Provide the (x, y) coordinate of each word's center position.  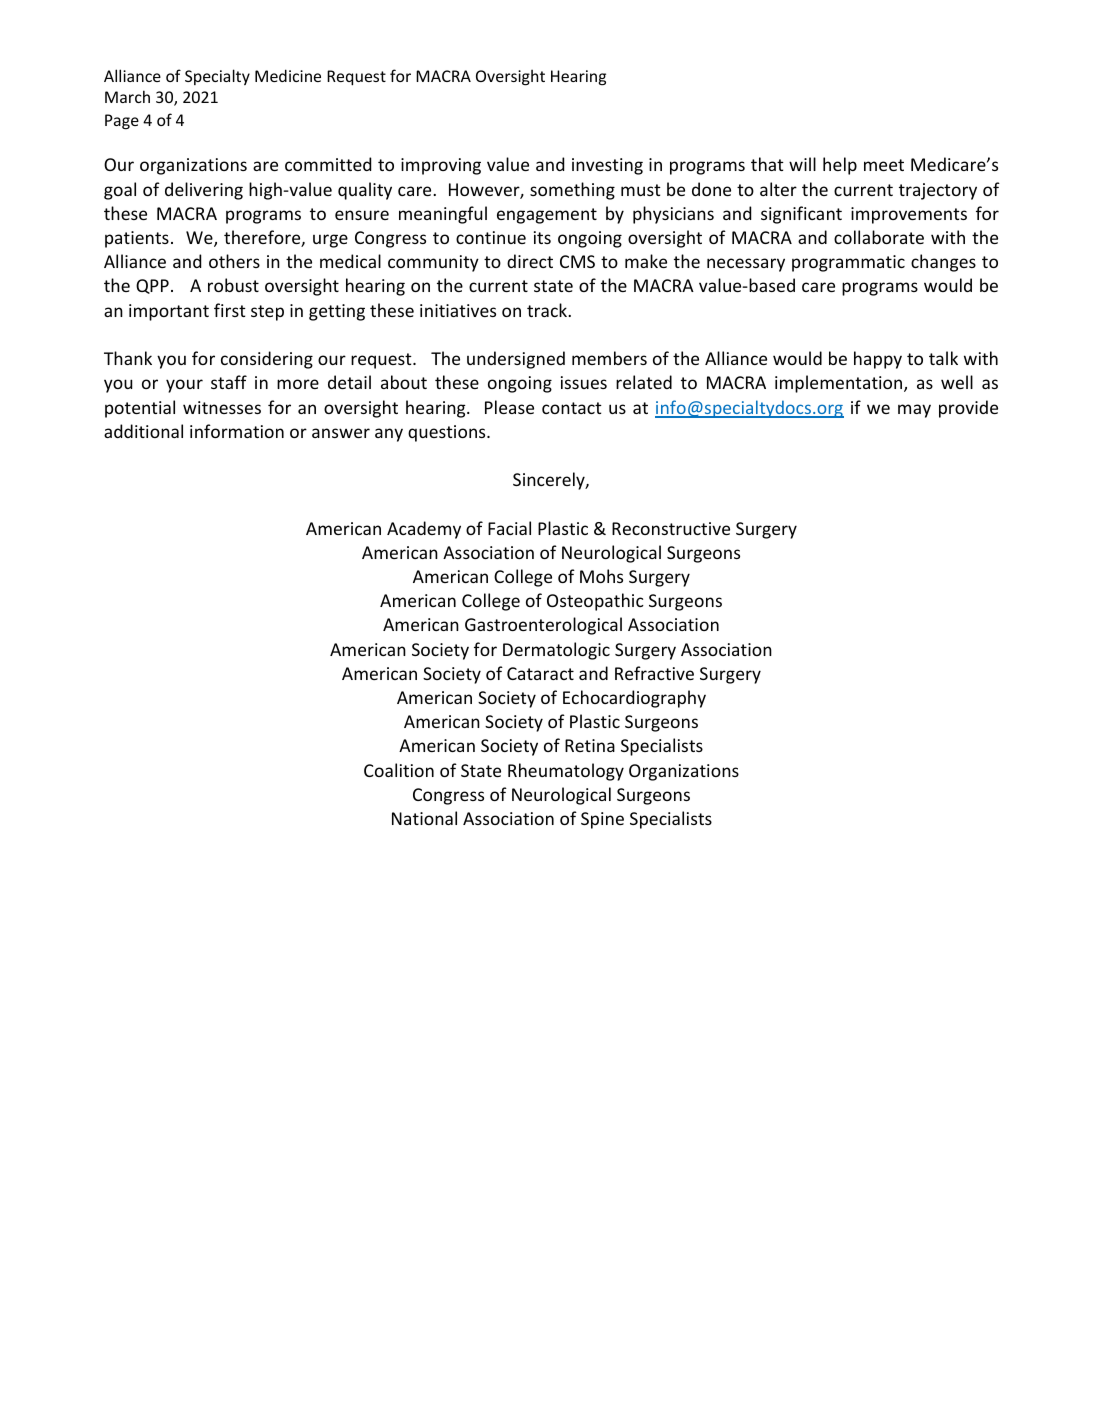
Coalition (399, 770)
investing (607, 166)
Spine (602, 820)
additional (143, 431)
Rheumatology (566, 772)
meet (884, 165)
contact (572, 408)
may (914, 411)
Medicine (288, 75)
